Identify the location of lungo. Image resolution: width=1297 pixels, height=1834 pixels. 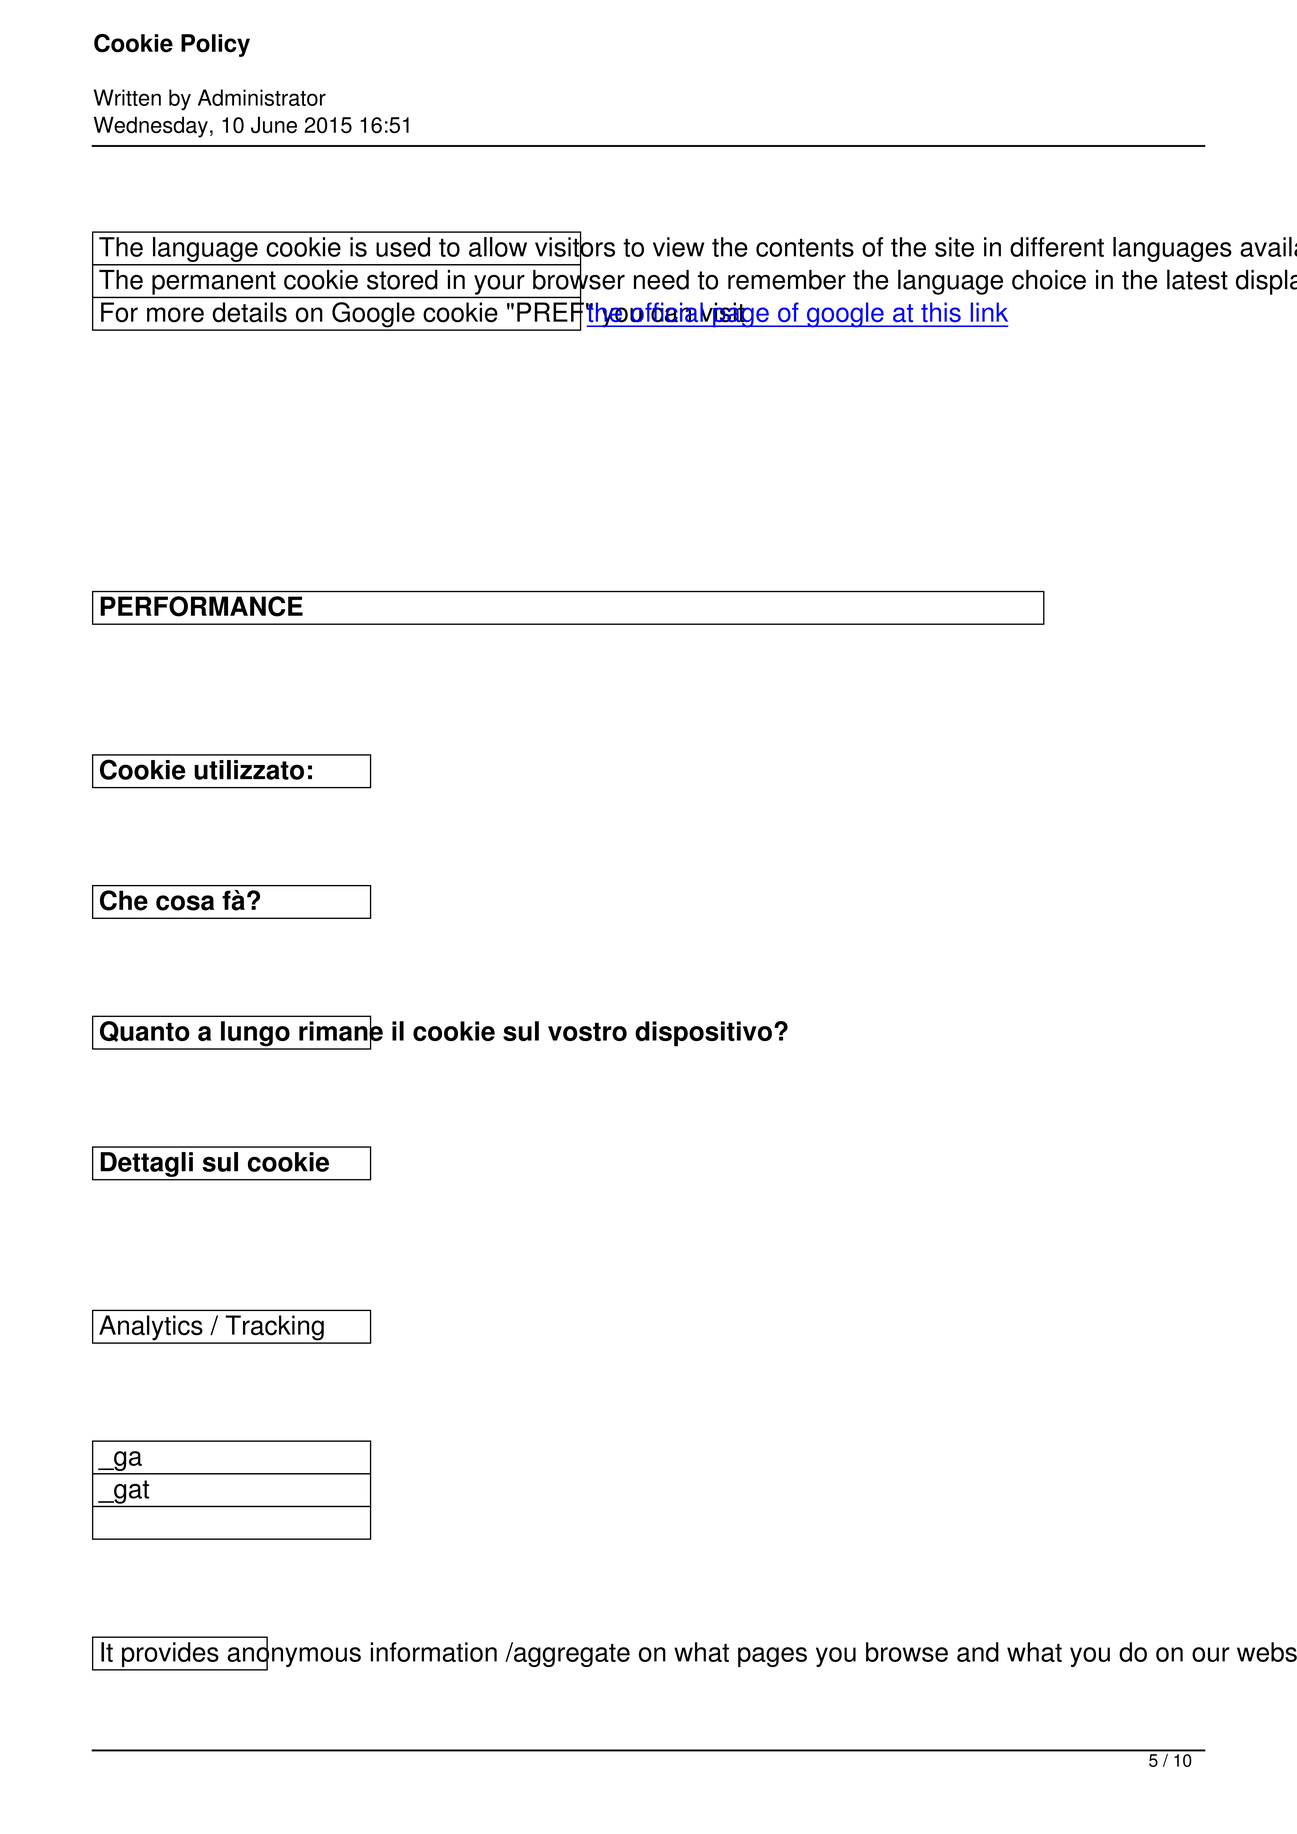
(255, 1035).
